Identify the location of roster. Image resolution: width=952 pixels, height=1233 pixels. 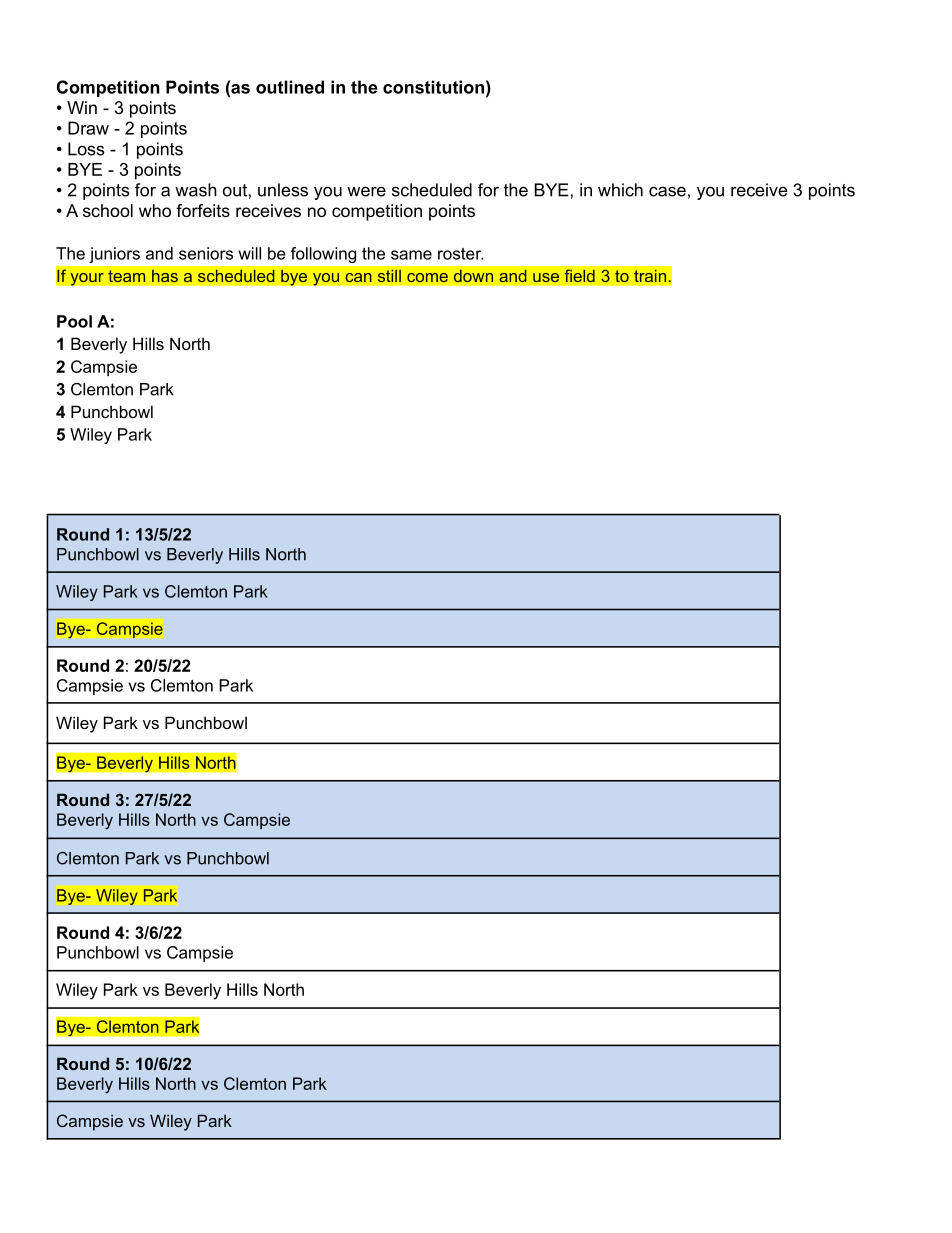
(461, 254).
